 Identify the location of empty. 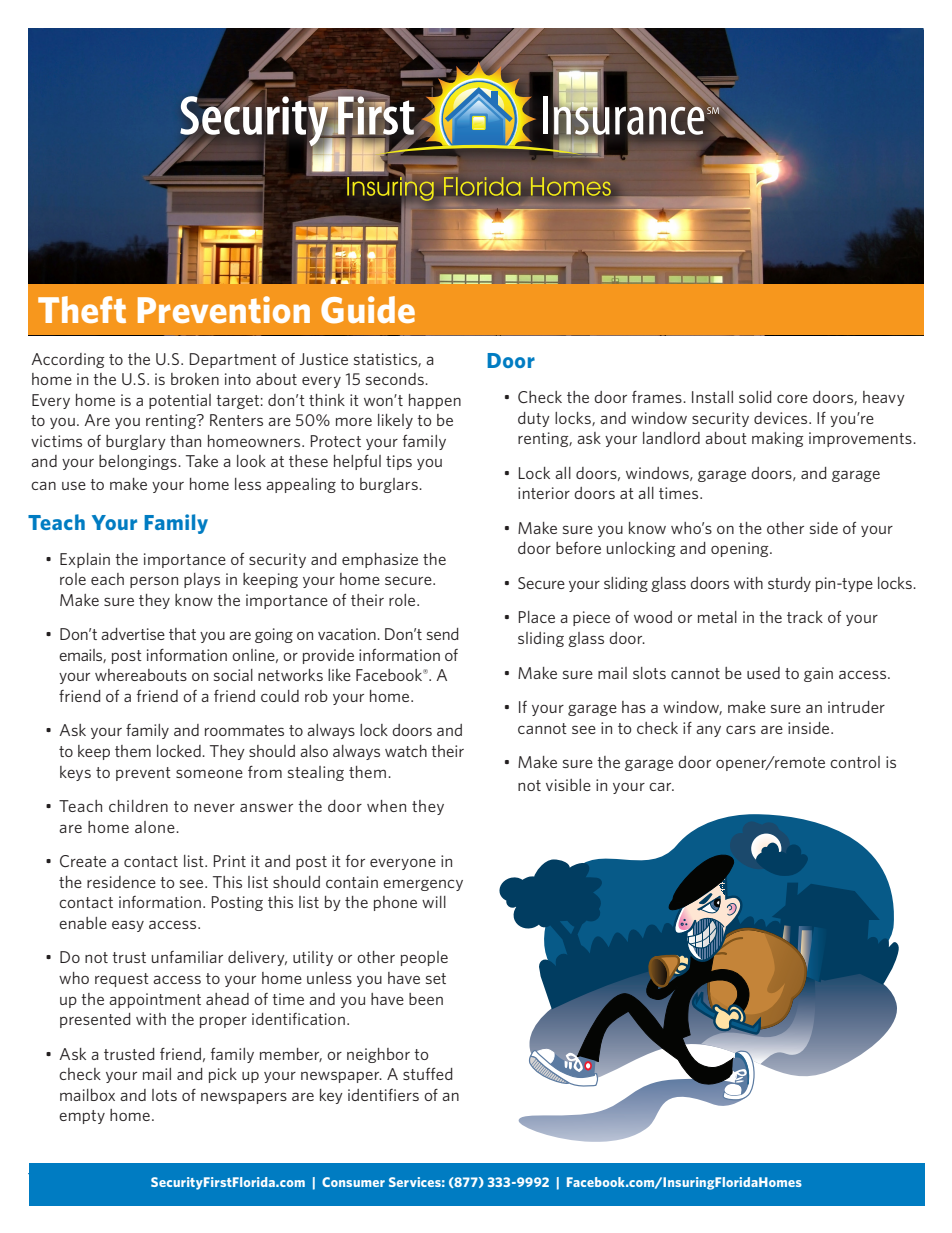
(82, 1117).
